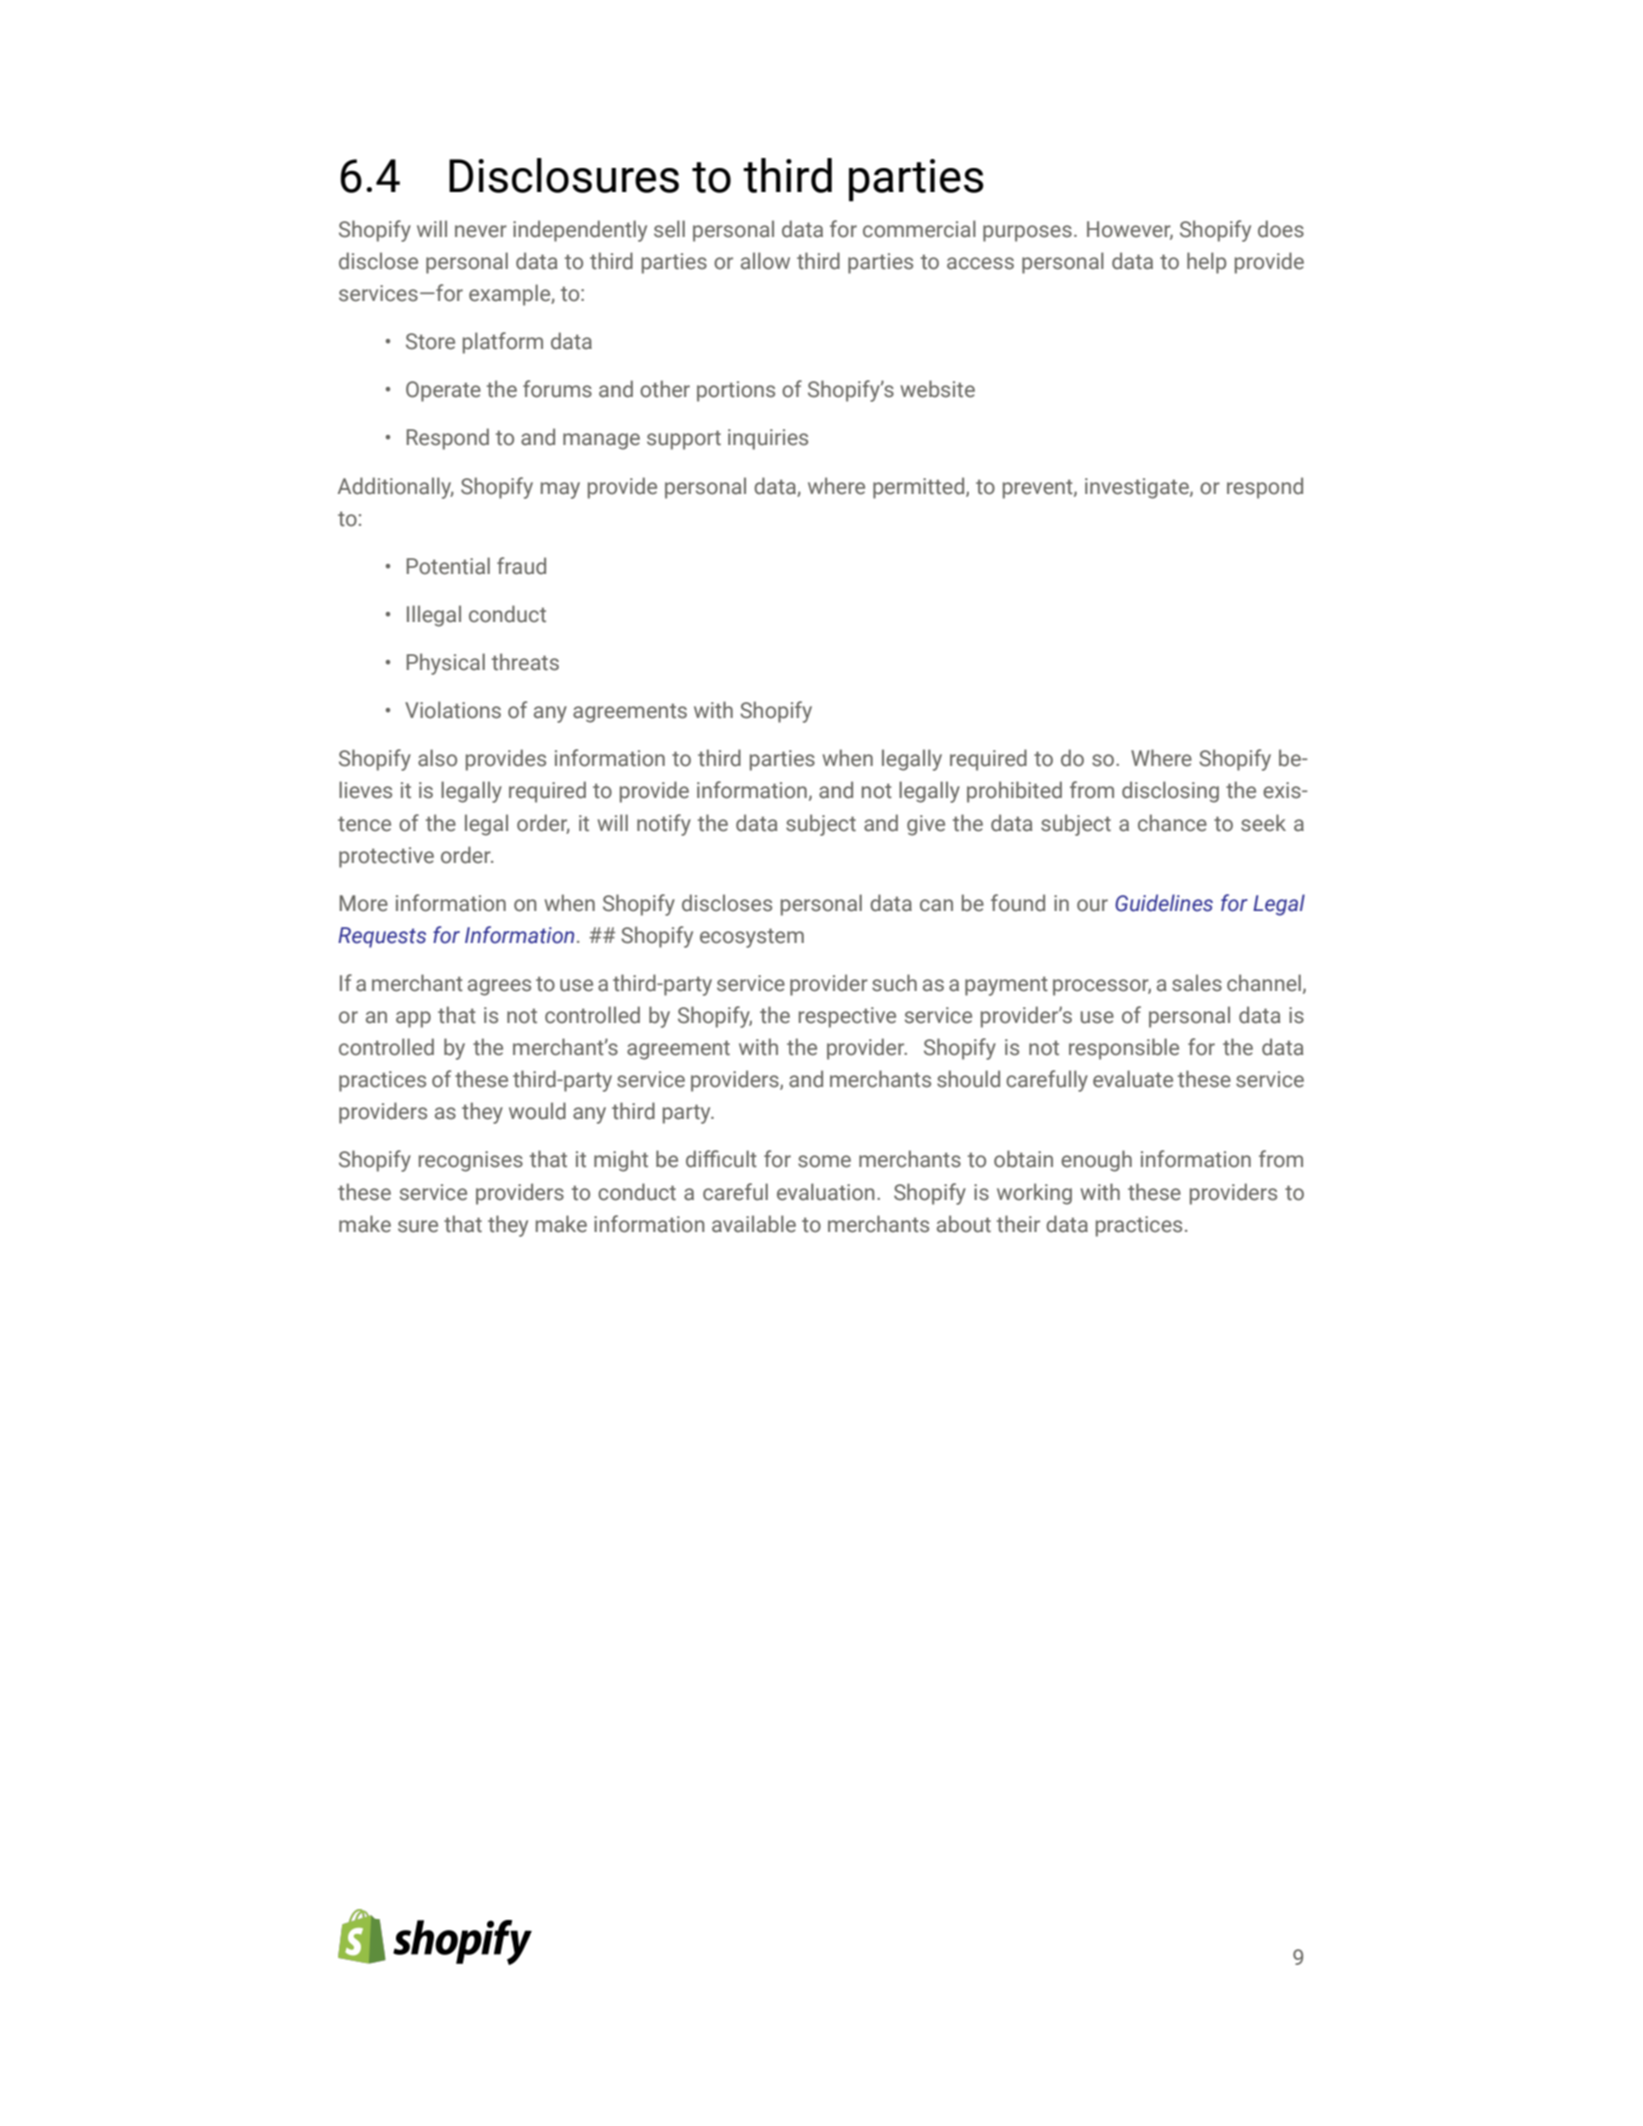 This page has height=2126, width=1643. What do you see at coordinates (471, 1161) in the page?
I see `recognises` at bounding box center [471, 1161].
